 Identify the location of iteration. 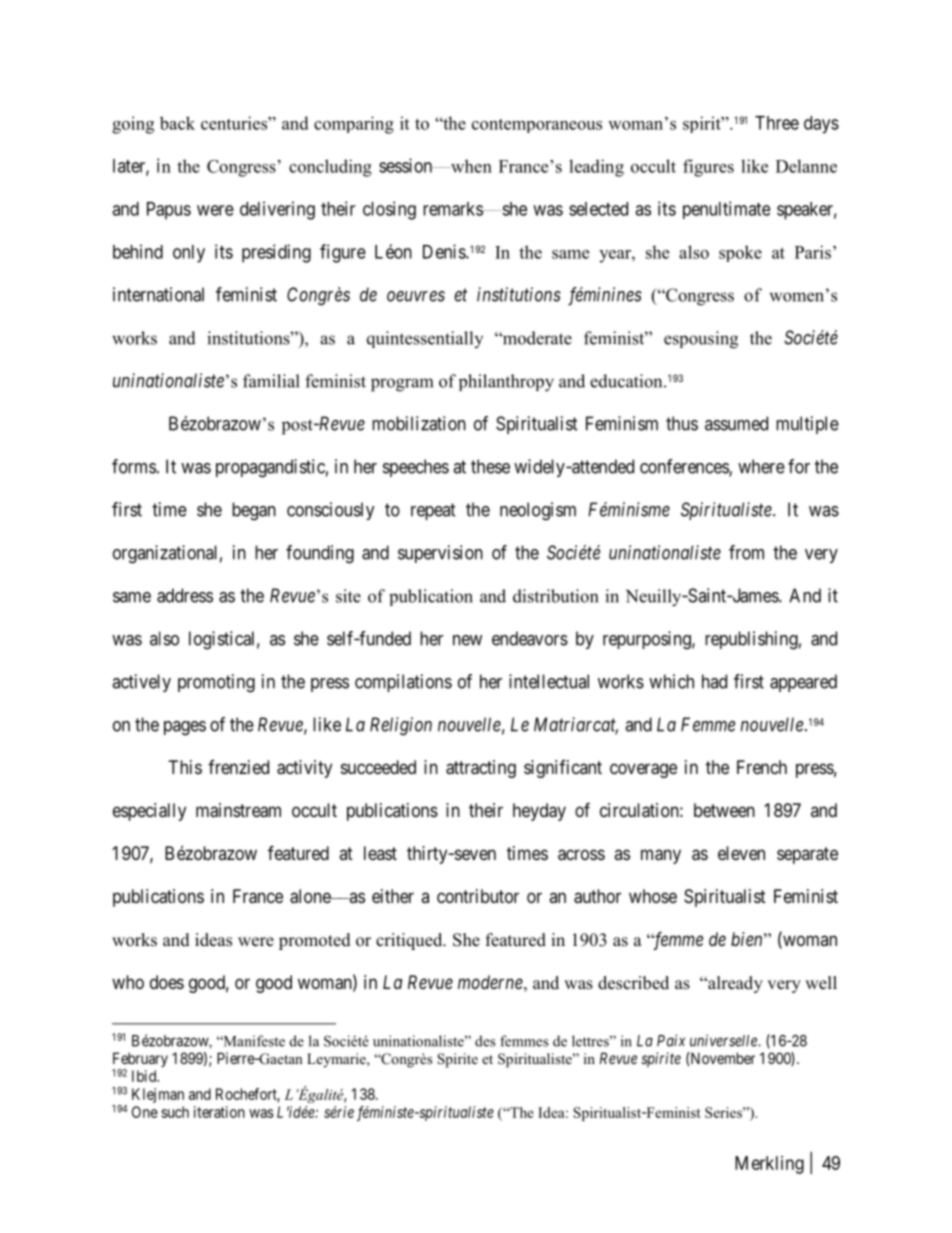
(219, 1112).
